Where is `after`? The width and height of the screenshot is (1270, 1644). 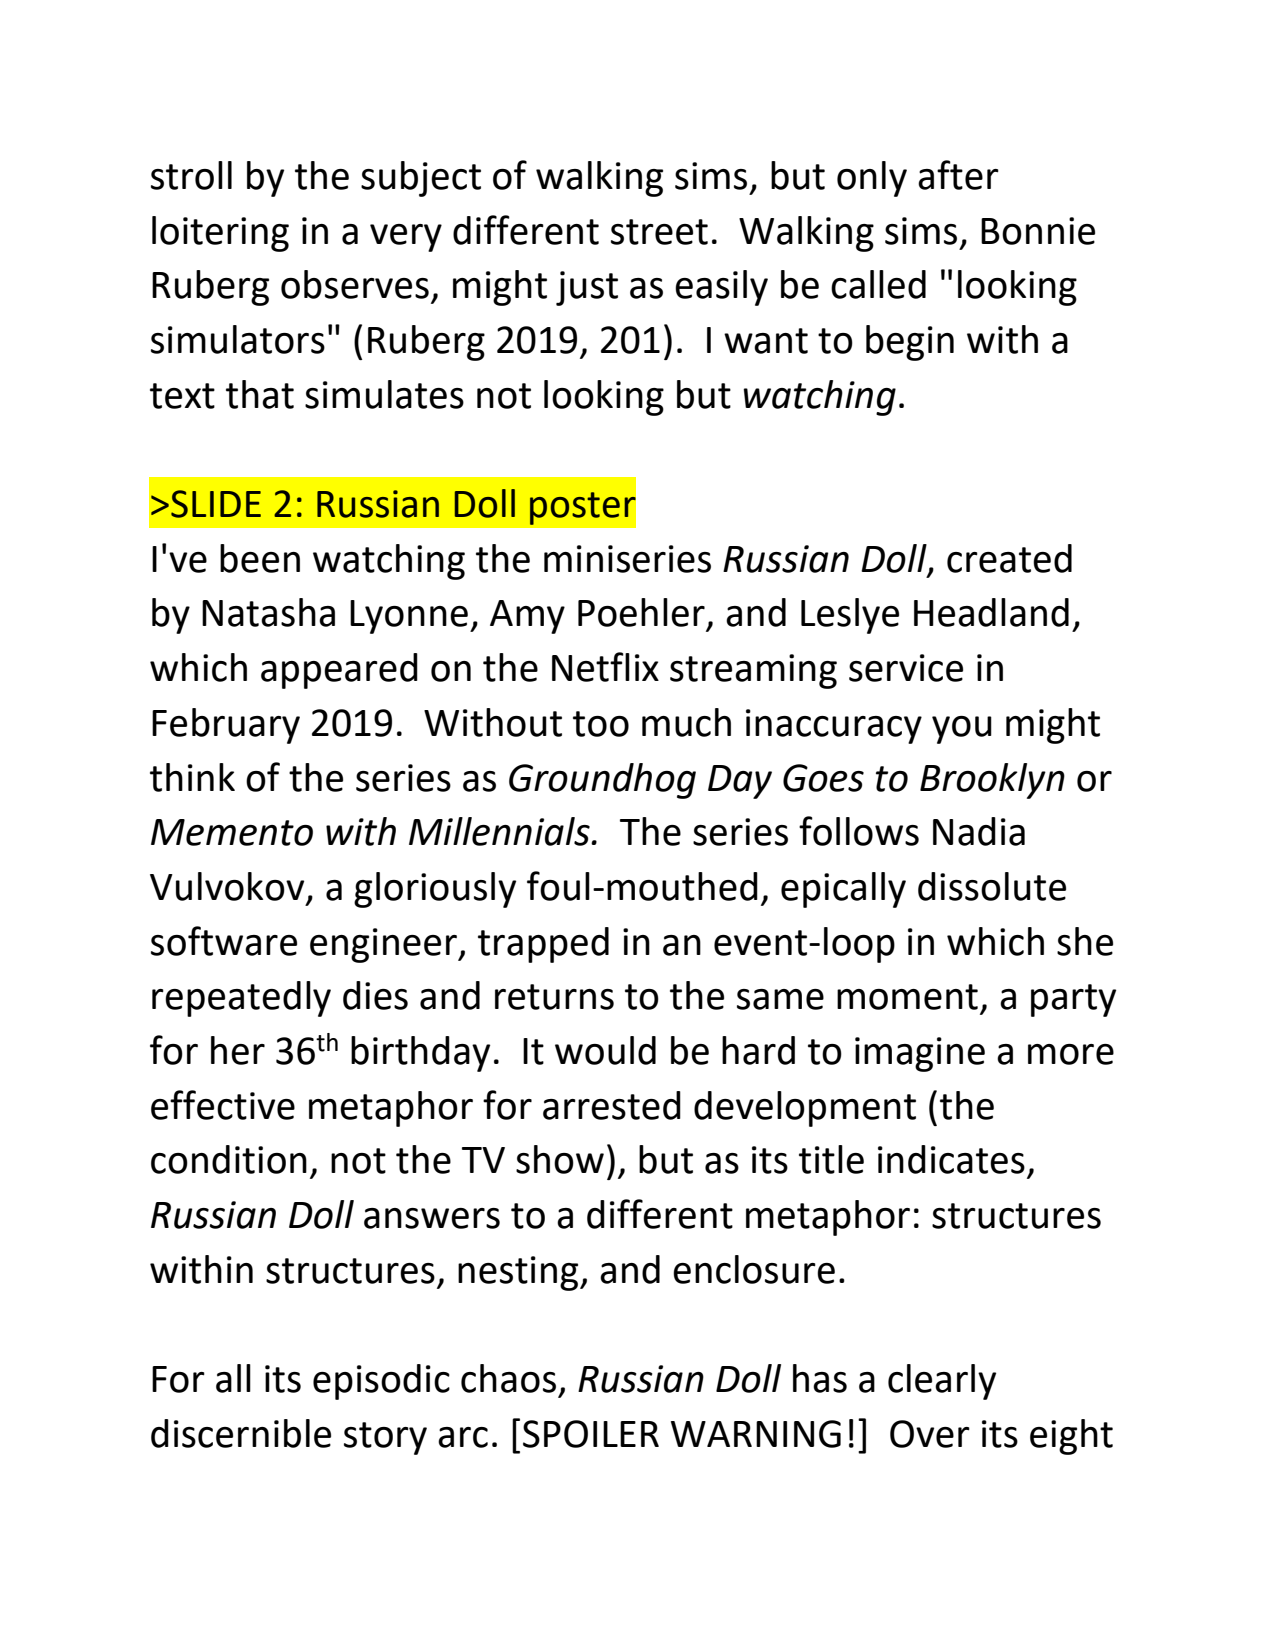 after is located at coordinates (958, 175).
